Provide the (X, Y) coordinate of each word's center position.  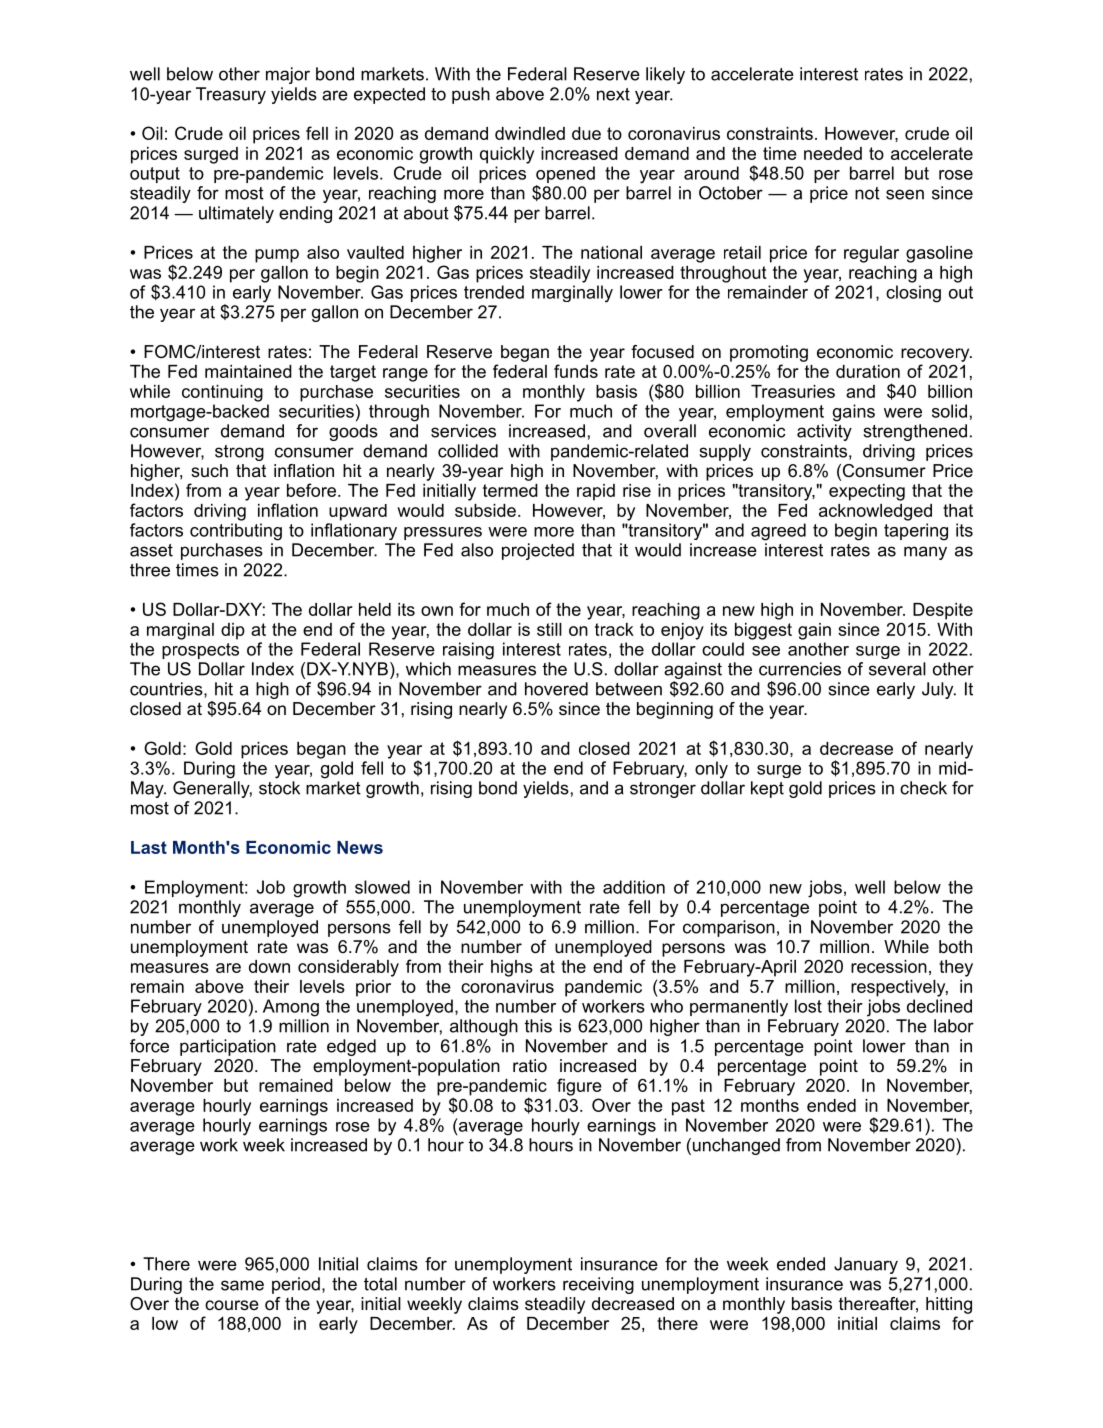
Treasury (231, 95)
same (242, 1285)
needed (833, 153)
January (866, 1265)
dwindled (530, 133)
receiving (598, 1285)
